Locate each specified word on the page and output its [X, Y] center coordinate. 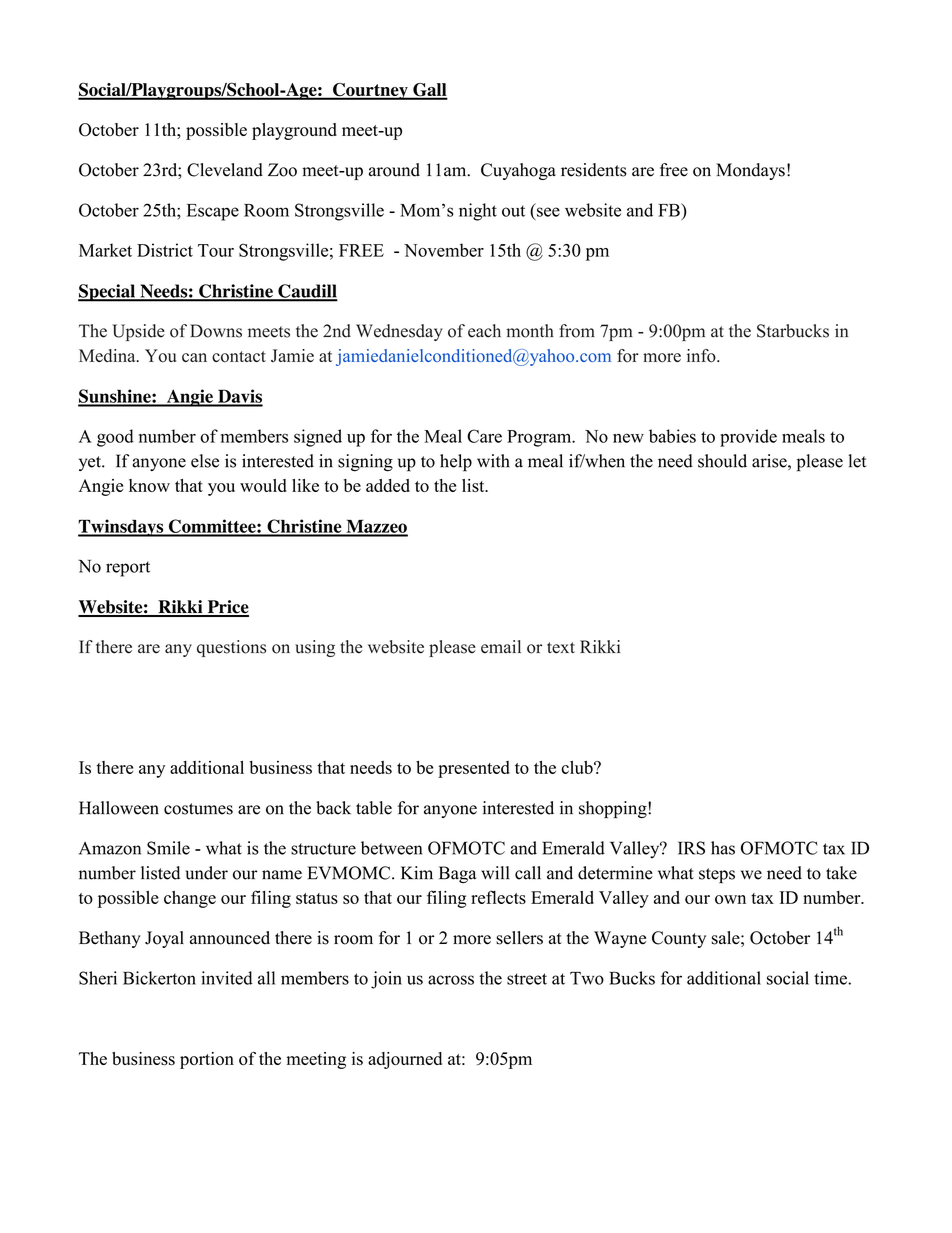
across [451, 980]
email [501, 647]
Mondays [750, 171]
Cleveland [225, 170]
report [128, 569]
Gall [429, 91]
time [831, 978]
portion [207, 1060]
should [722, 461]
